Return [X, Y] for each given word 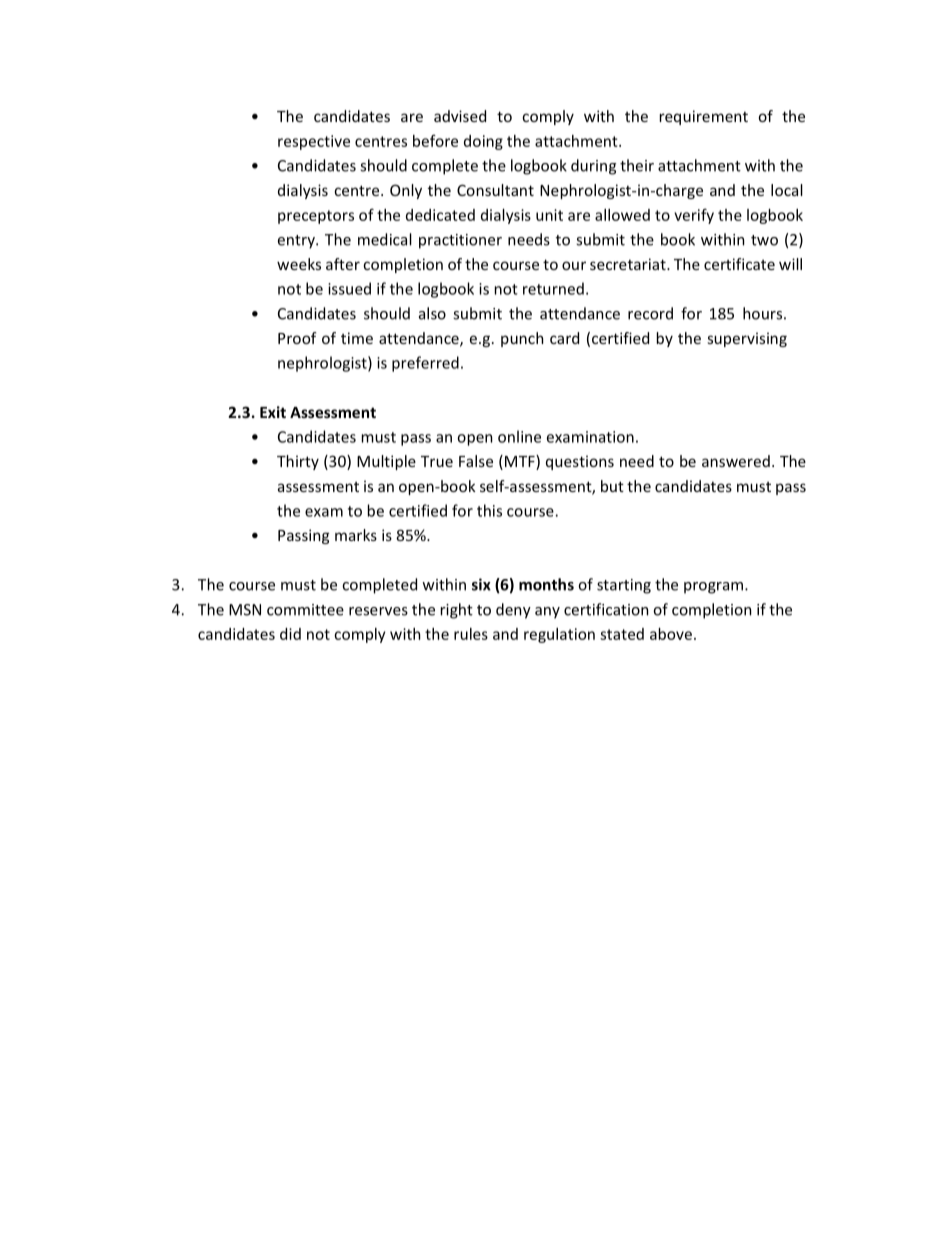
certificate [739, 264]
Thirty [298, 462]
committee [305, 610]
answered [736, 461]
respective [314, 142]
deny [513, 611]
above [671, 634]
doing [483, 142]
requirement [704, 117]
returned [553, 288]
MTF [521, 462]
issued [349, 288]
